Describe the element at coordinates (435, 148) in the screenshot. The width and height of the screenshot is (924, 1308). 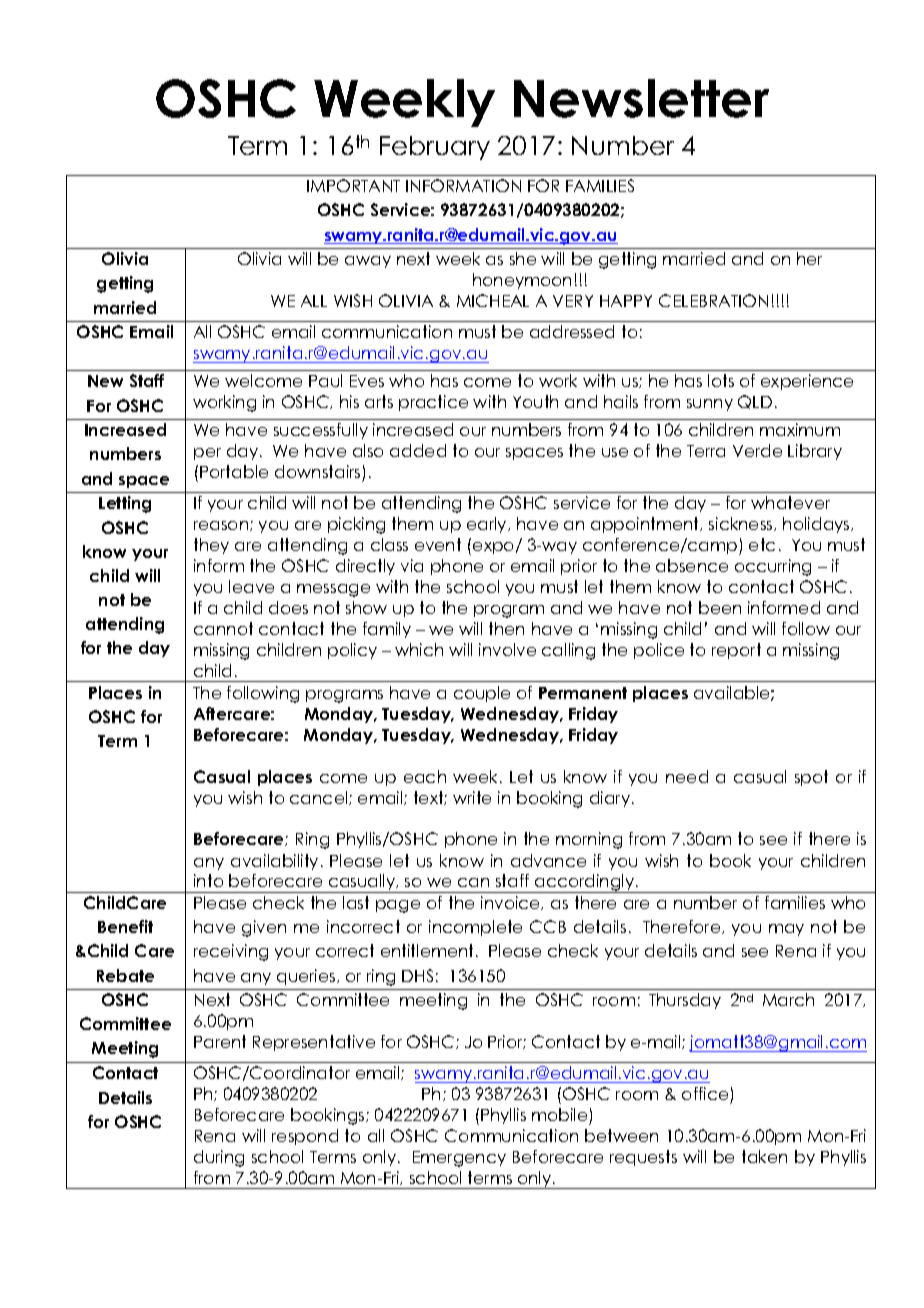
I see `February` at that location.
